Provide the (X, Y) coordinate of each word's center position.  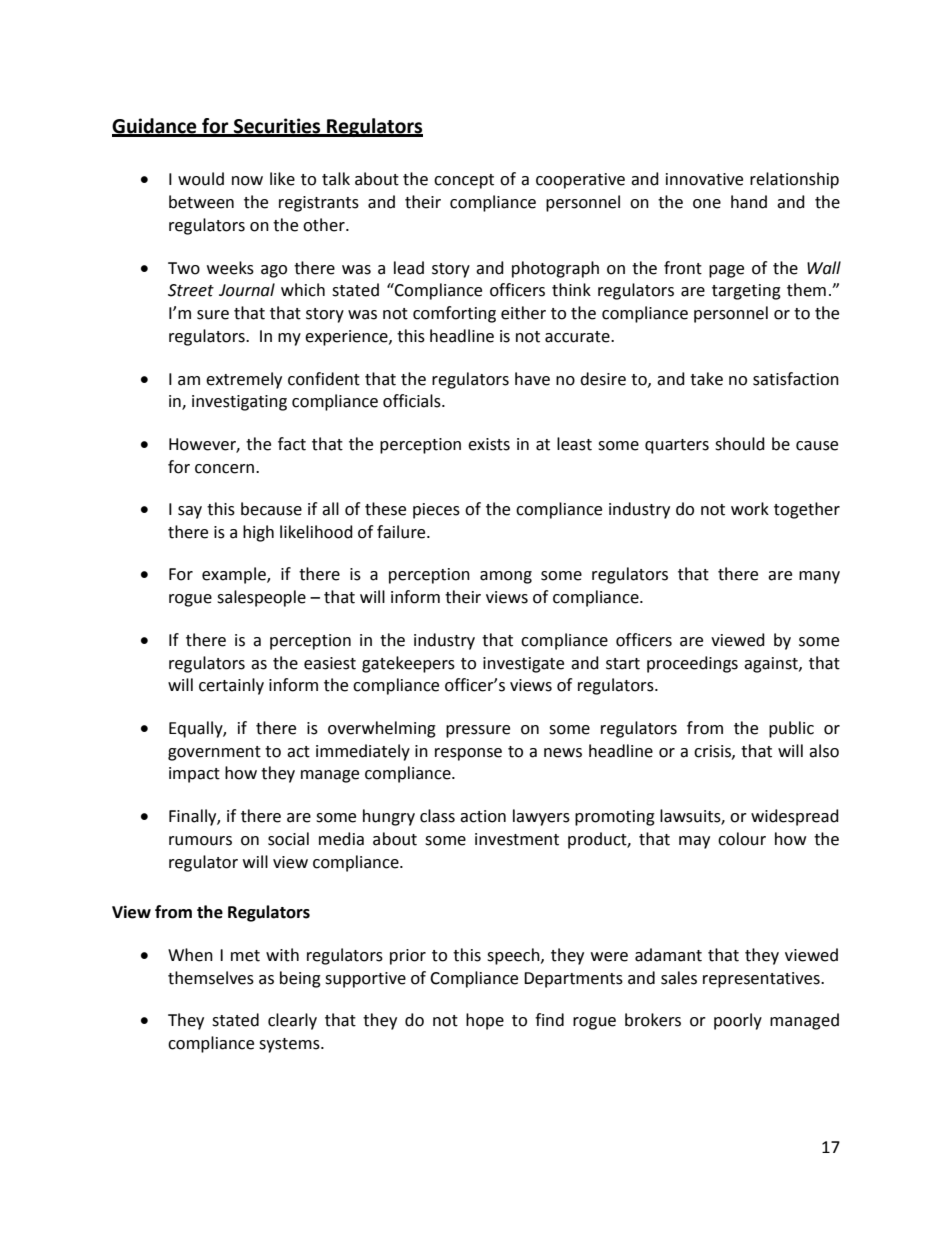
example (235, 575)
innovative (704, 179)
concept (464, 181)
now (247, 181)
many (819, 577)
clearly (292, 1021)
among (506, 577)
